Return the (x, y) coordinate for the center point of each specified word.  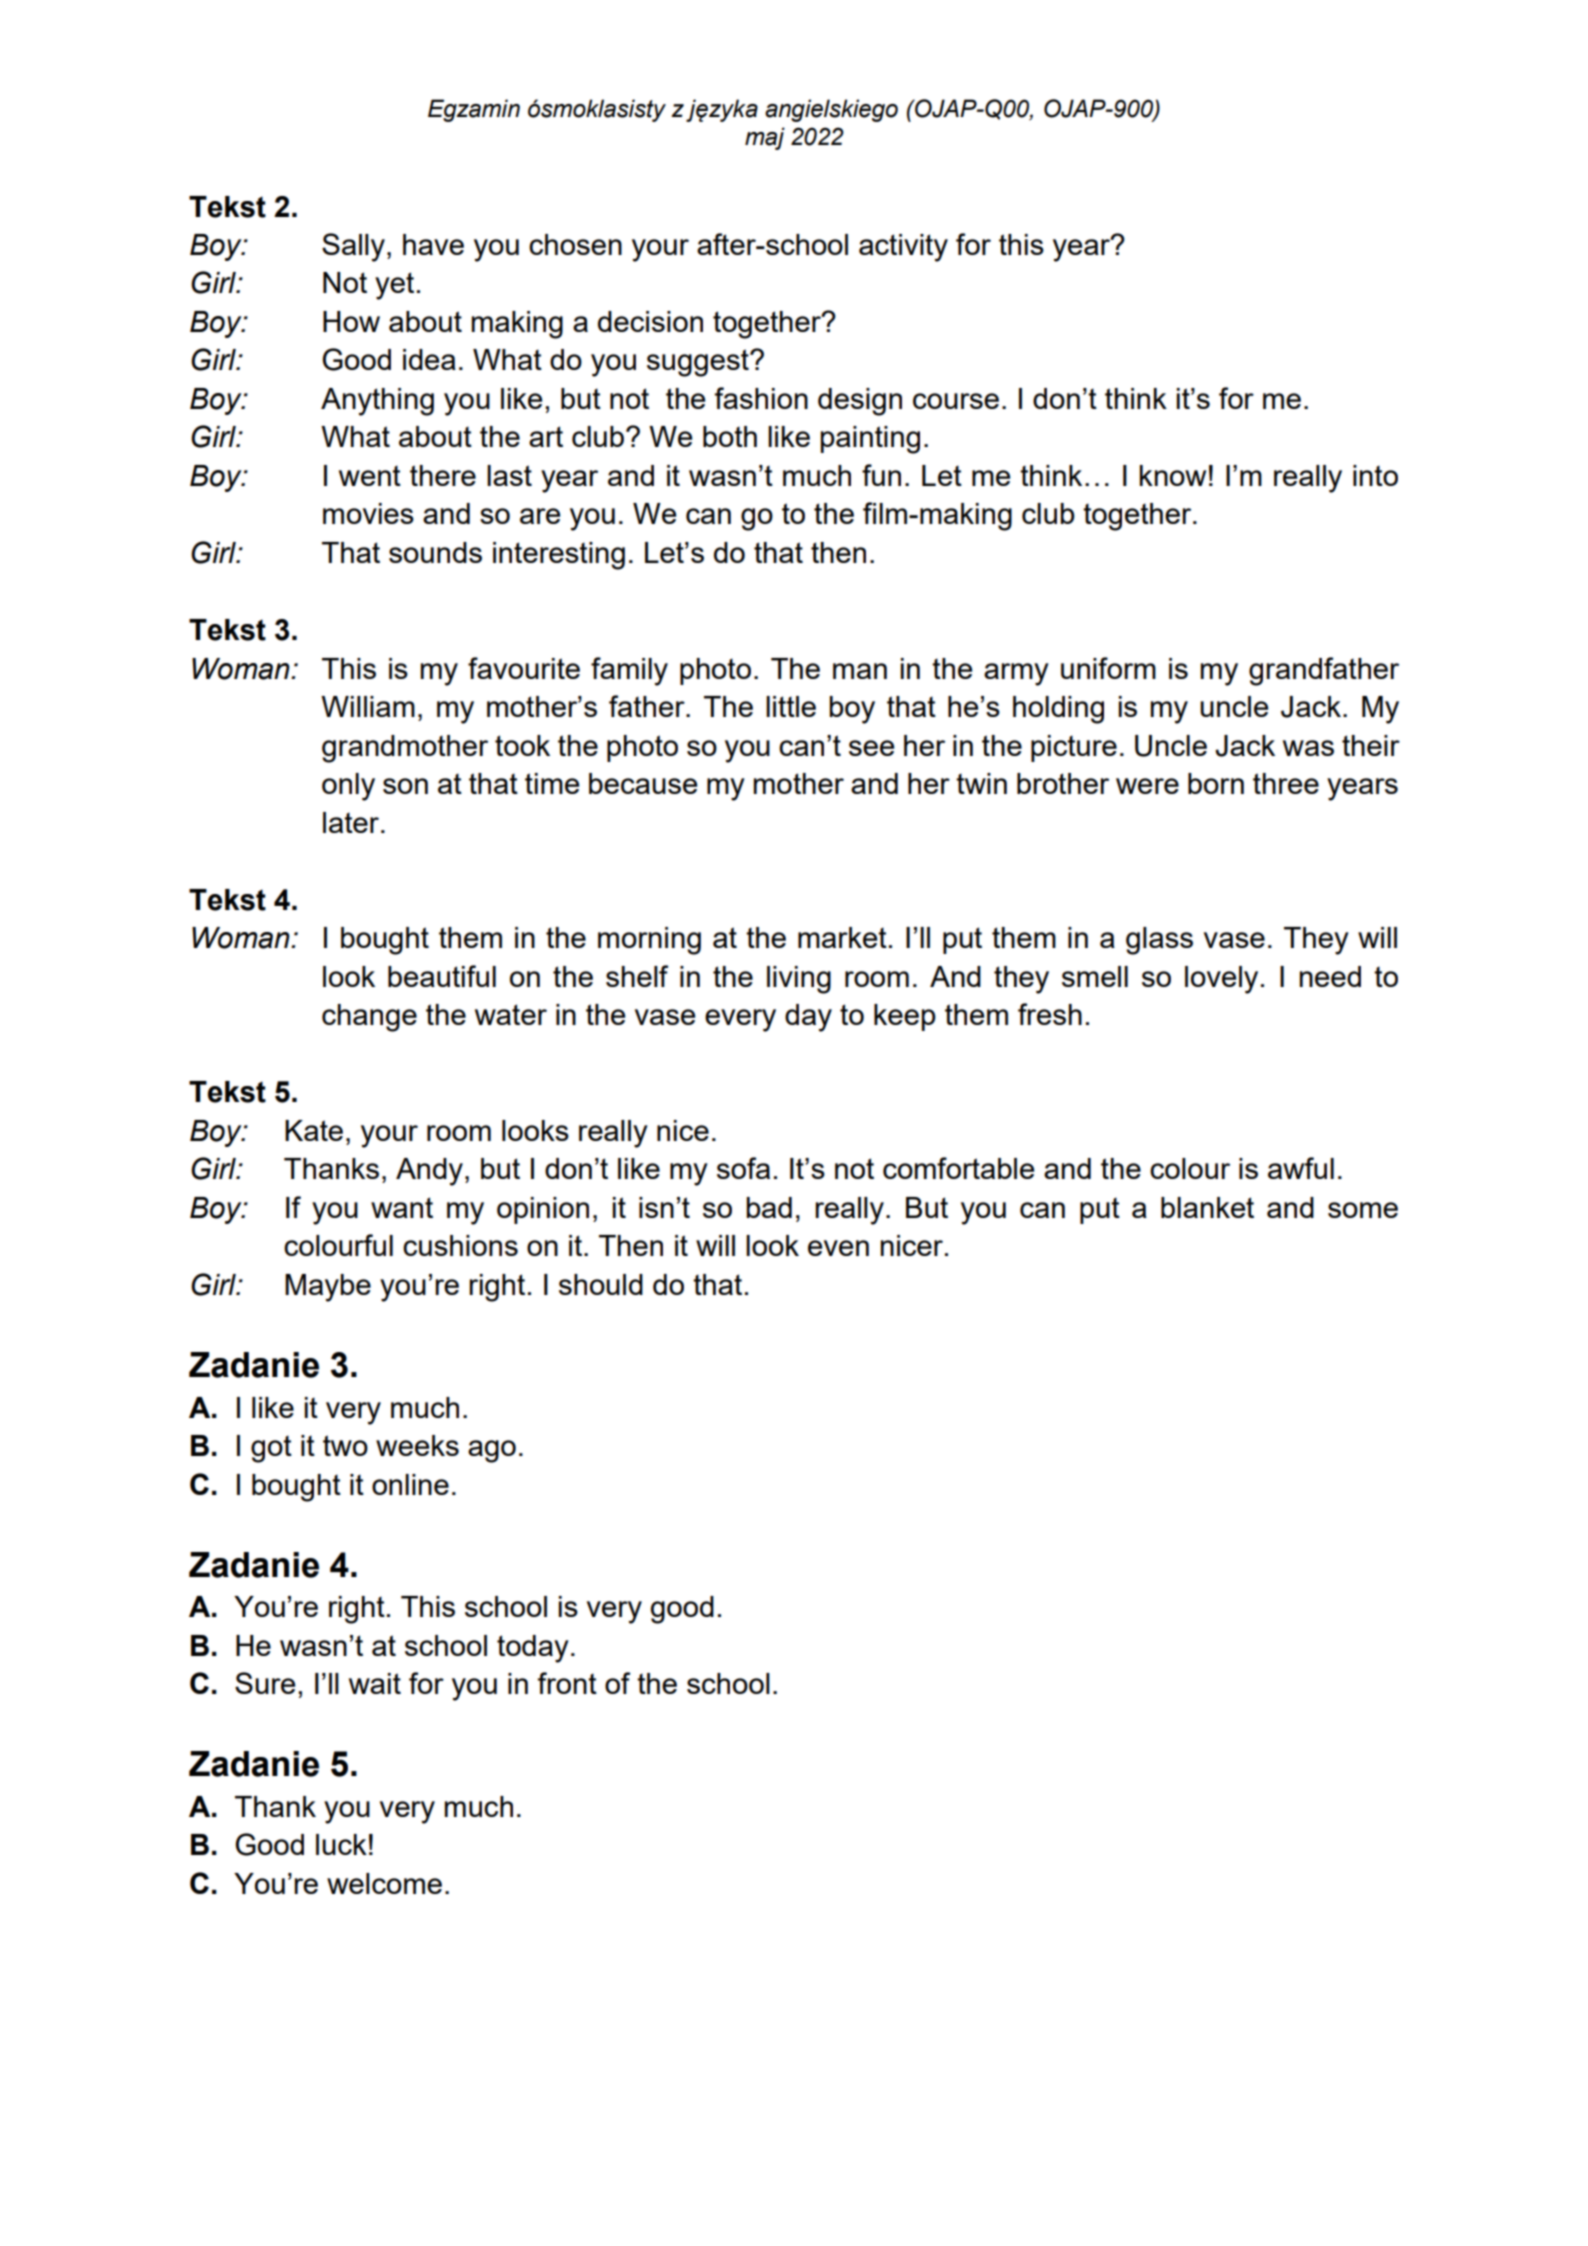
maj (765, 138)
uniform (1108, 668)
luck (341, 1844)
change (369, 1018)
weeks (417, 1445)
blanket (1207, 1207)
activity (903, 248)
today (533, 1649)
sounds (435, 552)
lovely (1221, 980)
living (799, 980)
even (838, 1248)
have (433, 244)
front (567, 1683)
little (791, 706)
